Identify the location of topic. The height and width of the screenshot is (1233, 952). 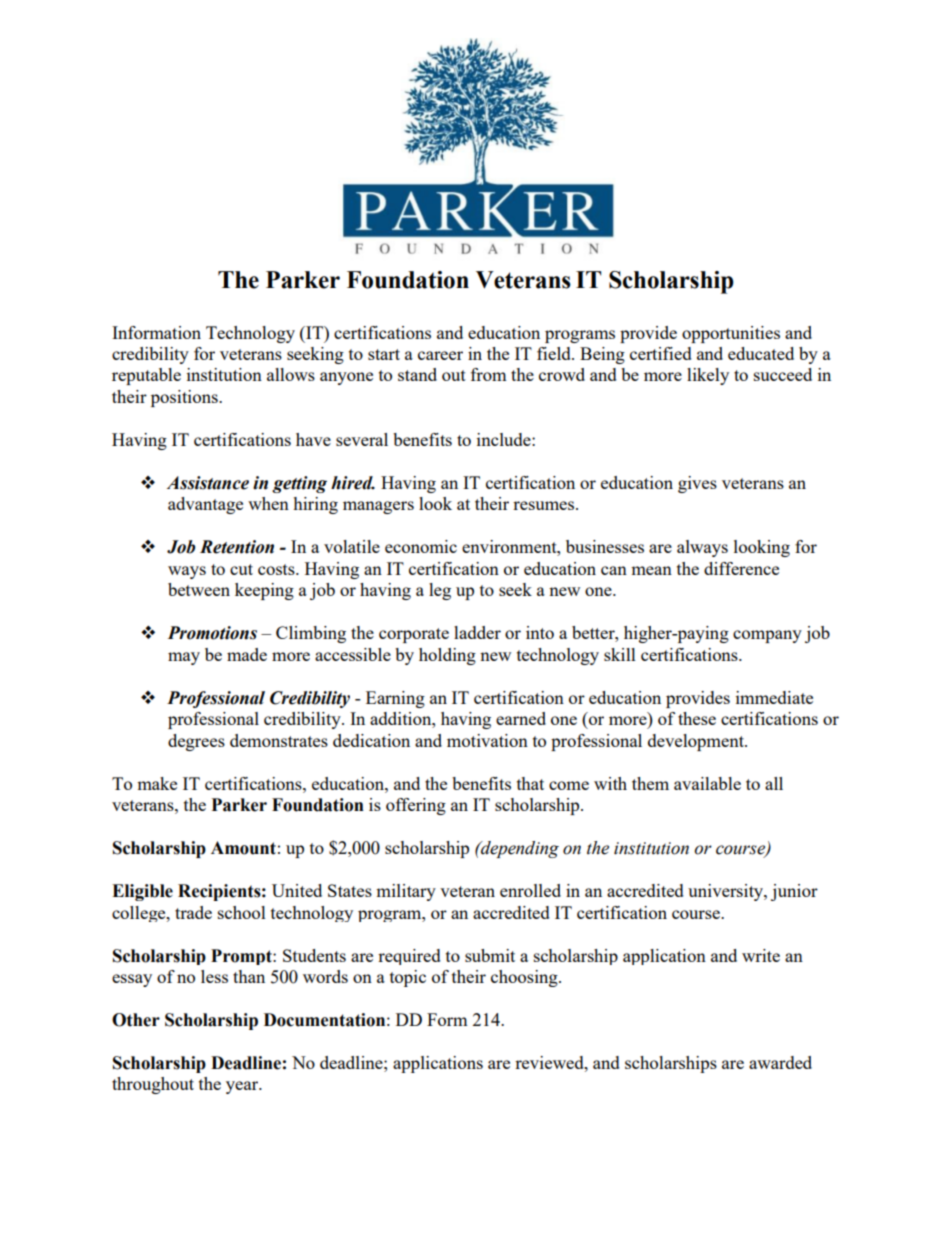
(408, 978).
